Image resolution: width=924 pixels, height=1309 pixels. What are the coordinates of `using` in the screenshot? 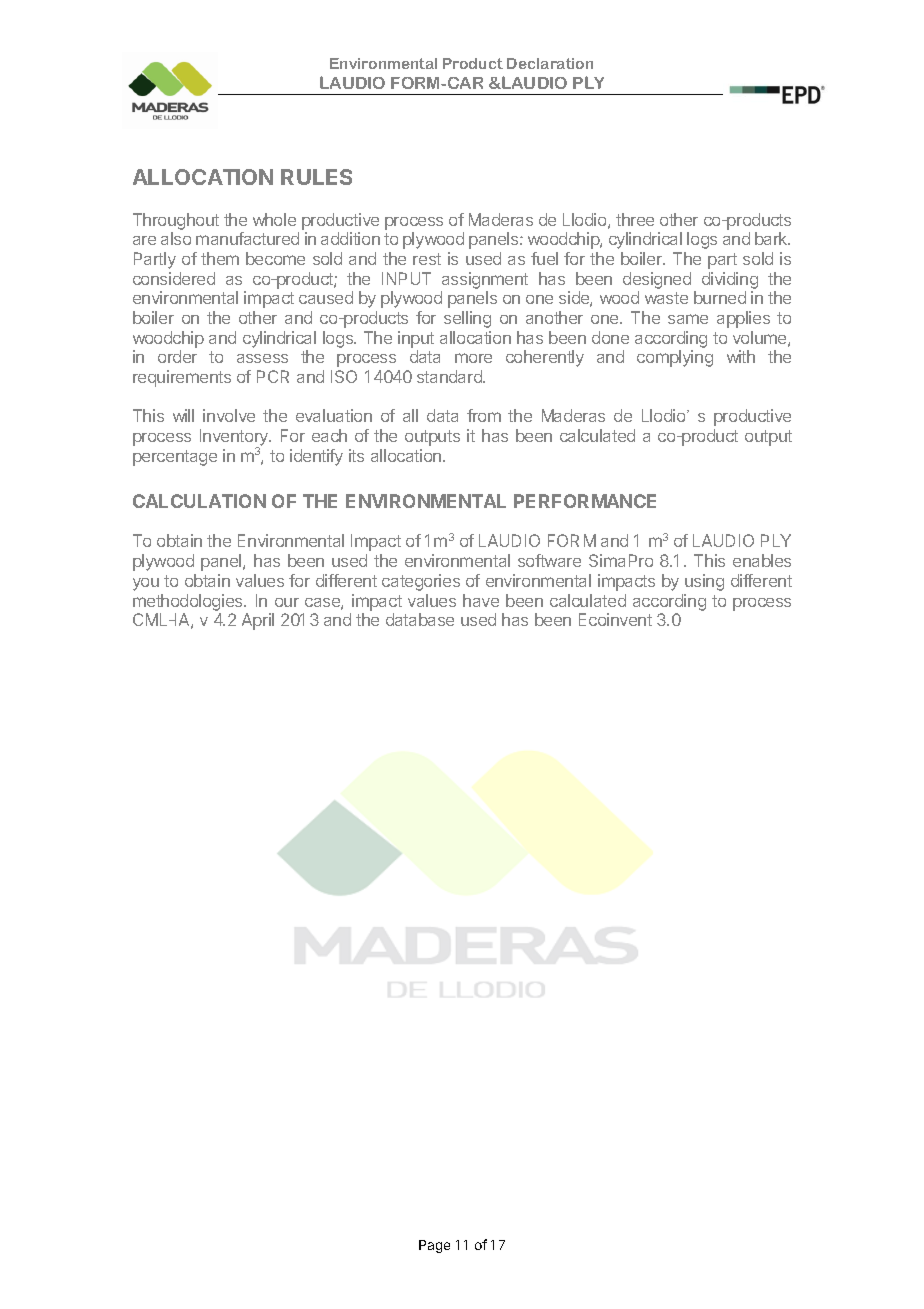 It's located at (704, 582).
